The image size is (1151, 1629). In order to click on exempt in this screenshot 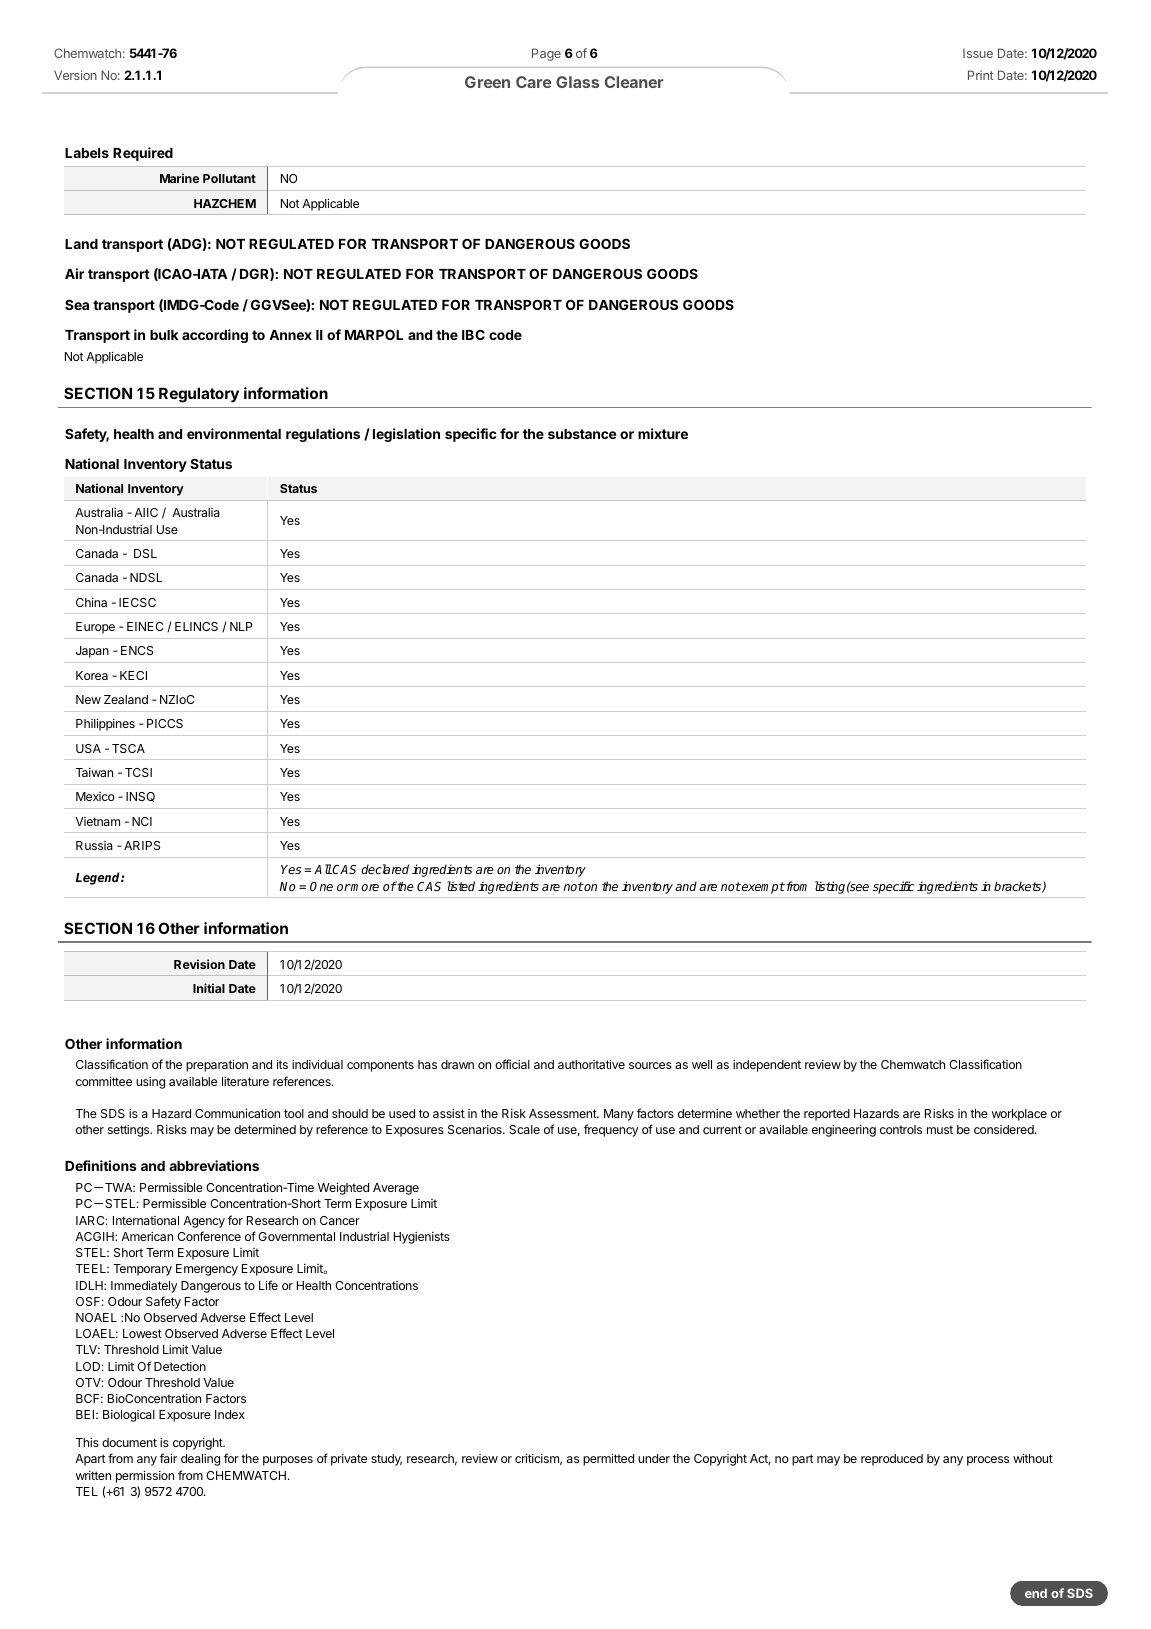, I will do `click(762, 888)`.
